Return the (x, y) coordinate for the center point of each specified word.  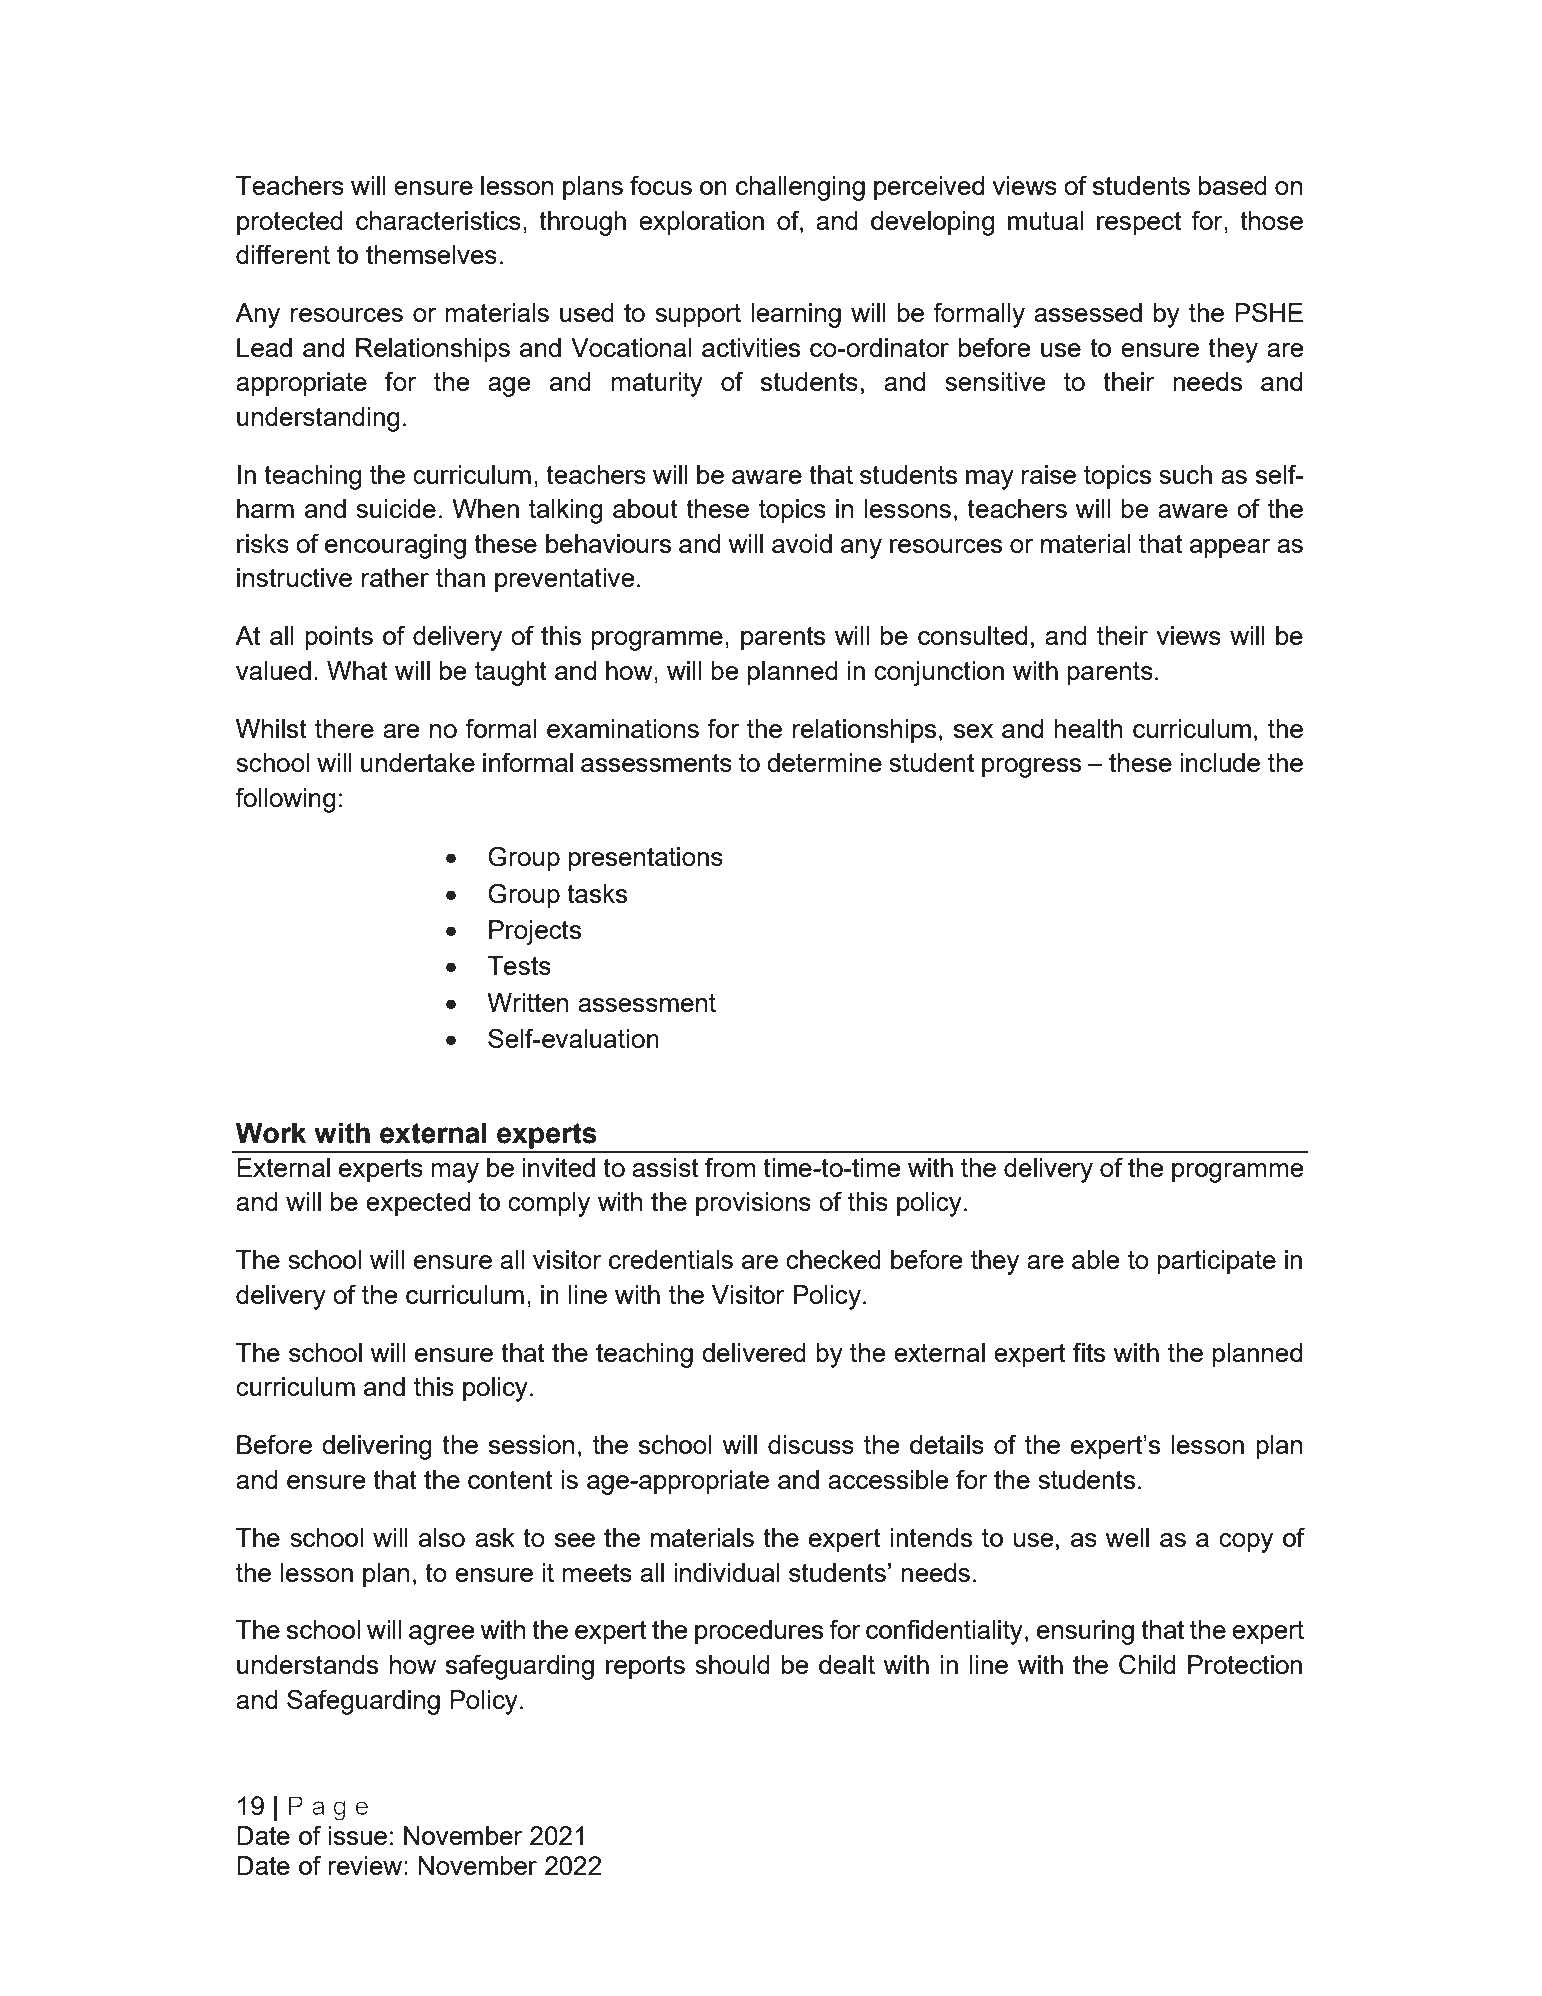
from (730, 1167)
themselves (431, 254)
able (1096, 1259)
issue (357, 1835)
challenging (800, 188)
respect (1139, 224)
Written (527, 1002)
